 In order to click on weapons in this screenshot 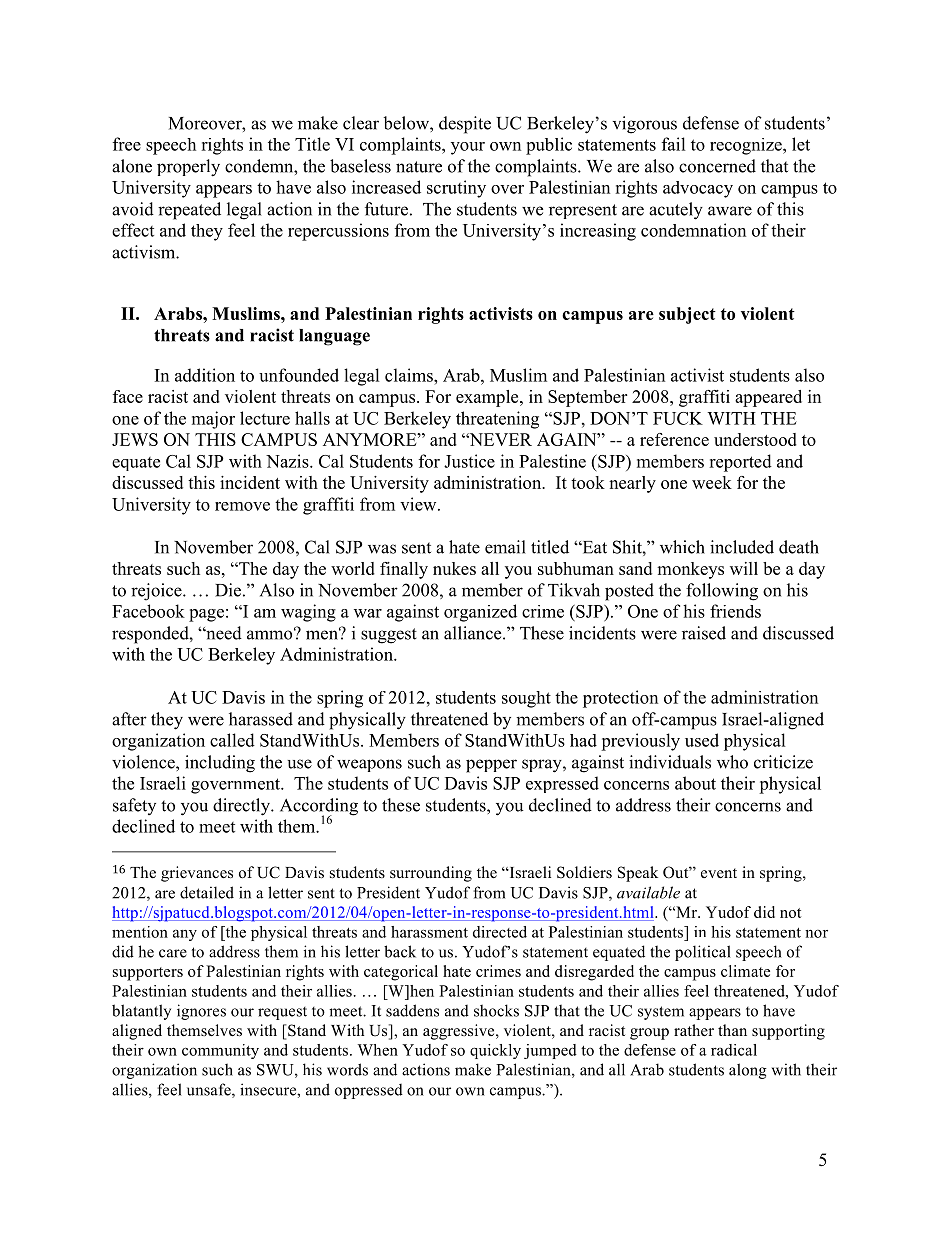, I will do `click(369, 765)`.
